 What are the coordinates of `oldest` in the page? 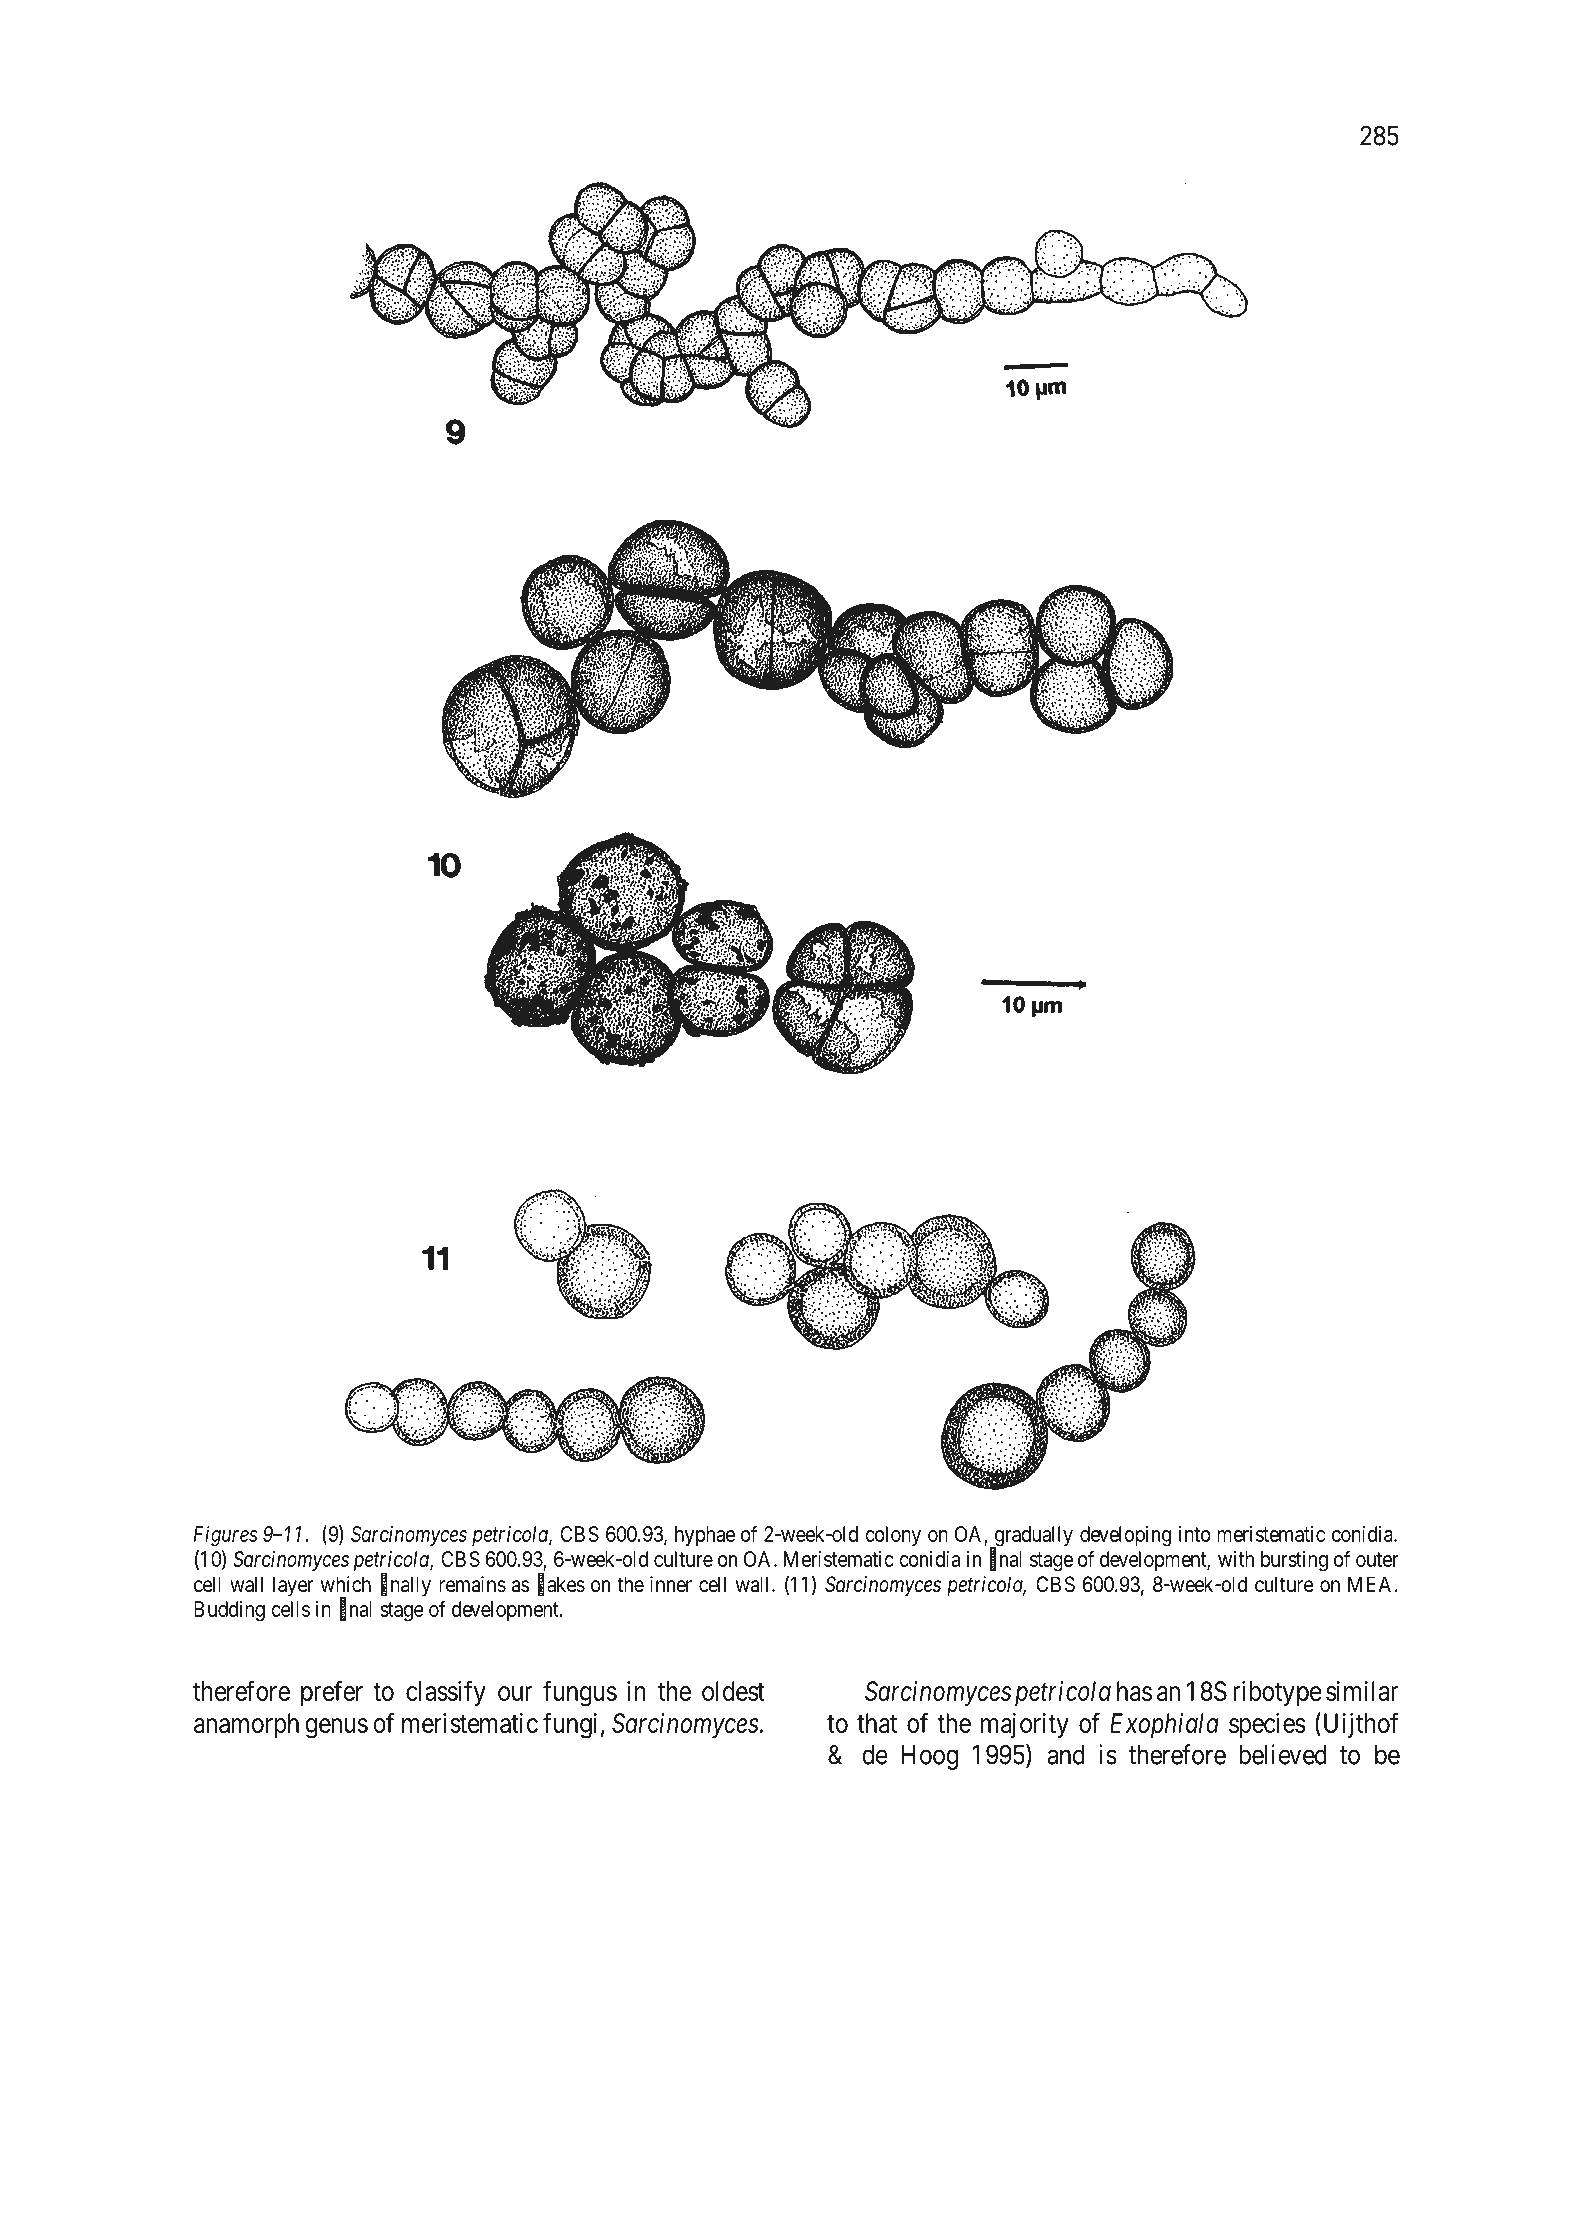 It's located at (733, 1691).
